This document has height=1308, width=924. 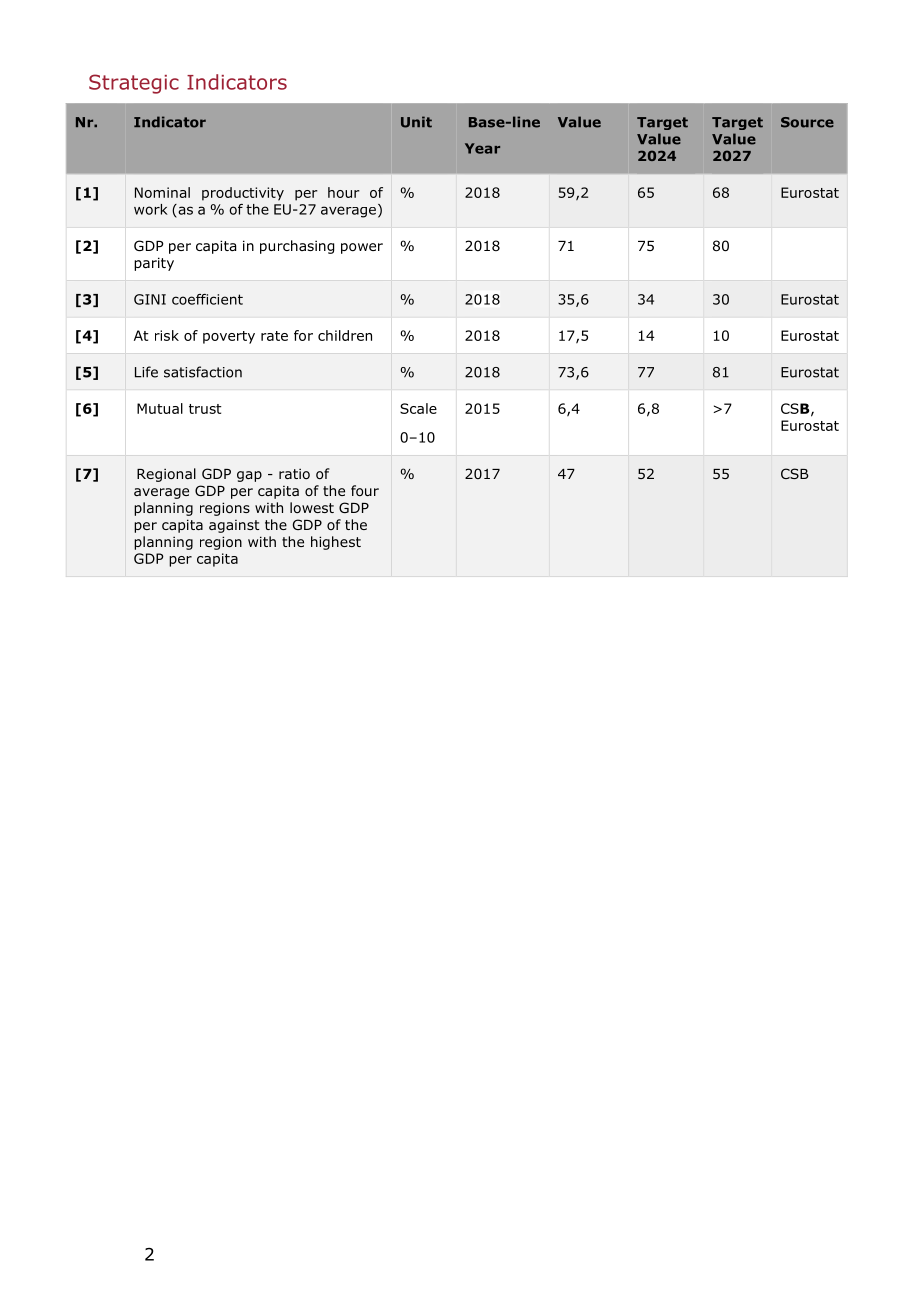 What do you see at coordinates (234, 526) in the document?
I see `against` at bounding box center [234, 526].
